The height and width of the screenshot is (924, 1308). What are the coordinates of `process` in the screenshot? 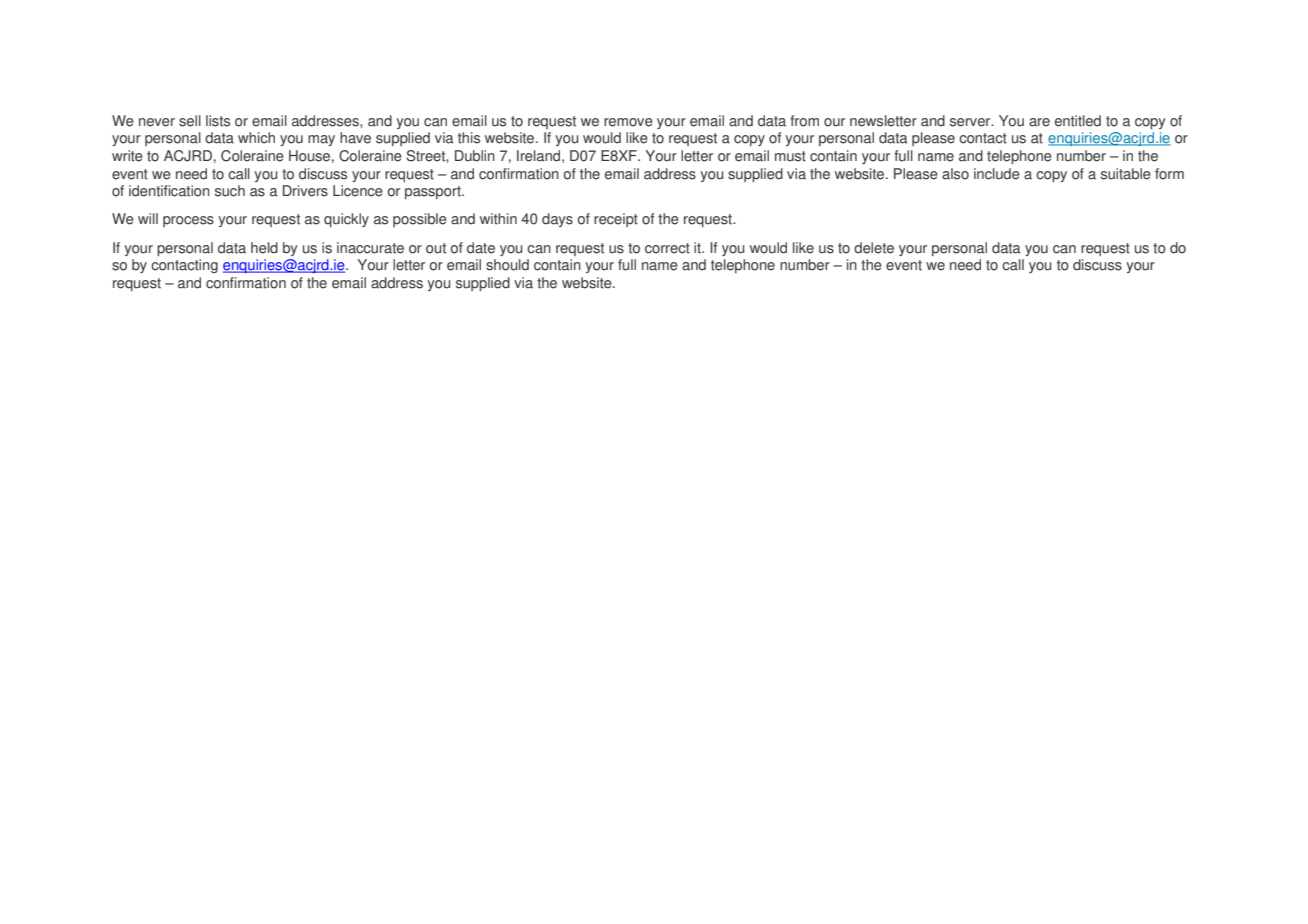 It's located at (188, 221).
